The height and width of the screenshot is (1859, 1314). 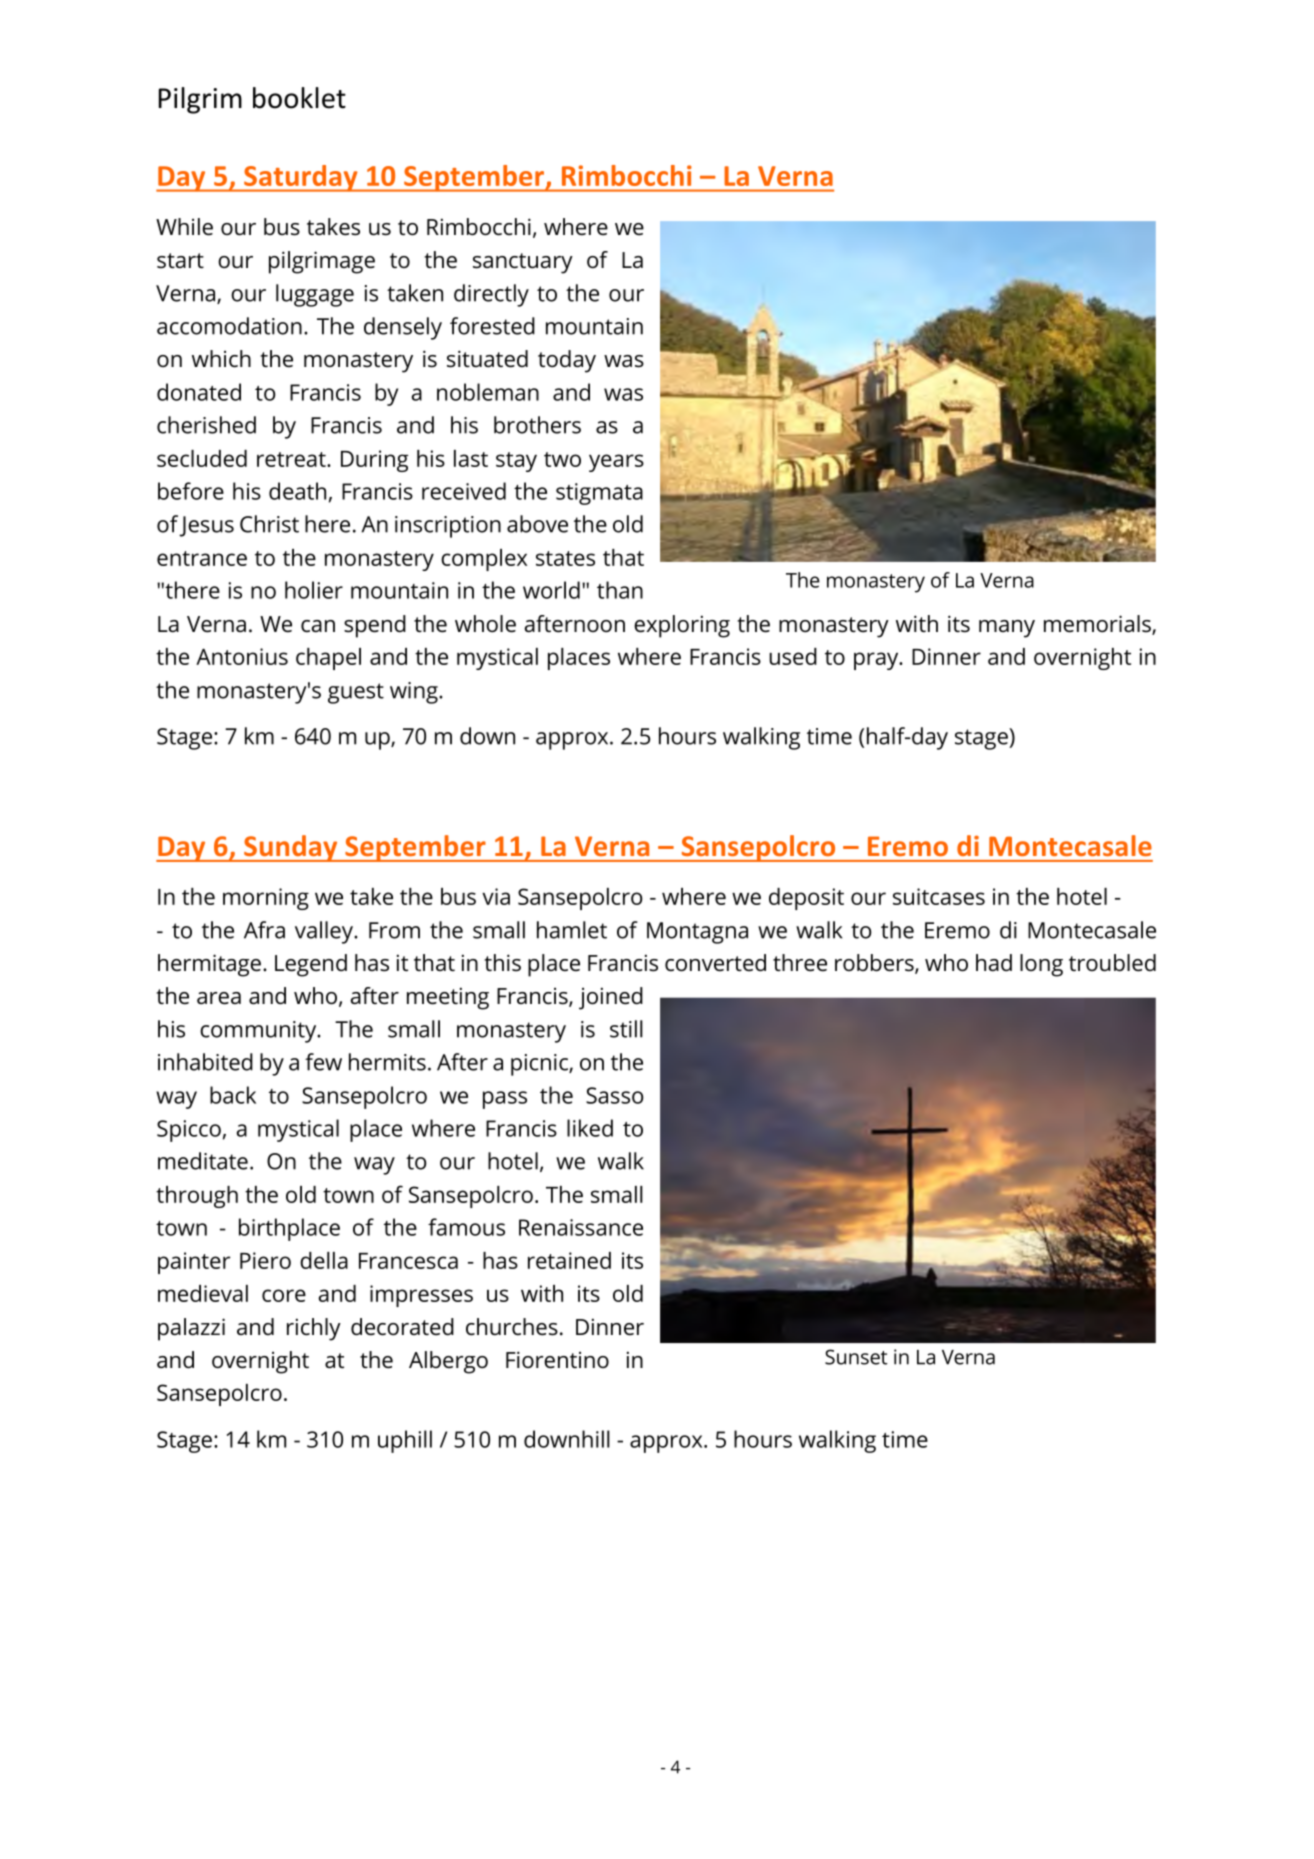 I want to click on years, so click(x=616, y=463).
